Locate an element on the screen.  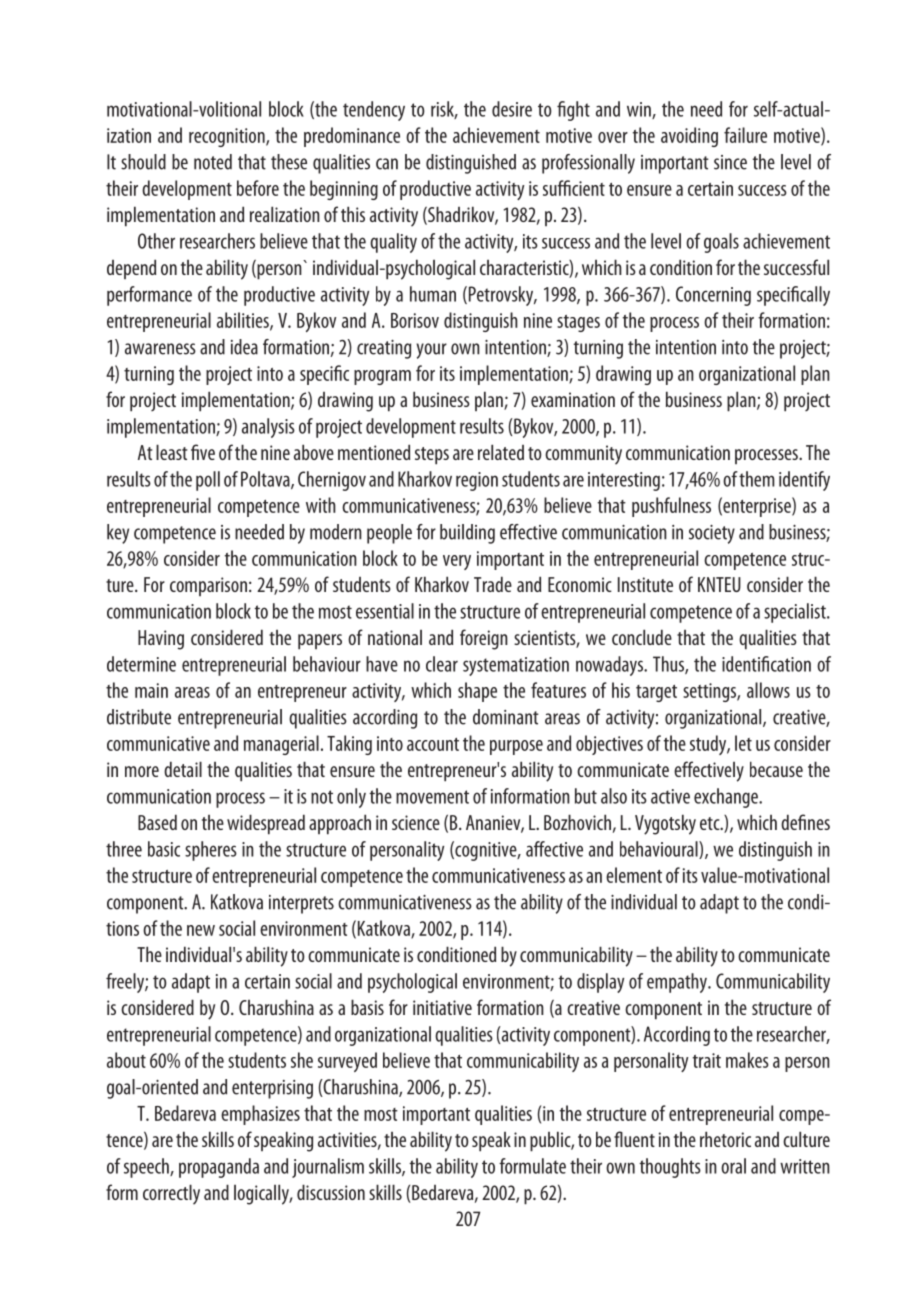
clear is located at coordinates (442, 664).
